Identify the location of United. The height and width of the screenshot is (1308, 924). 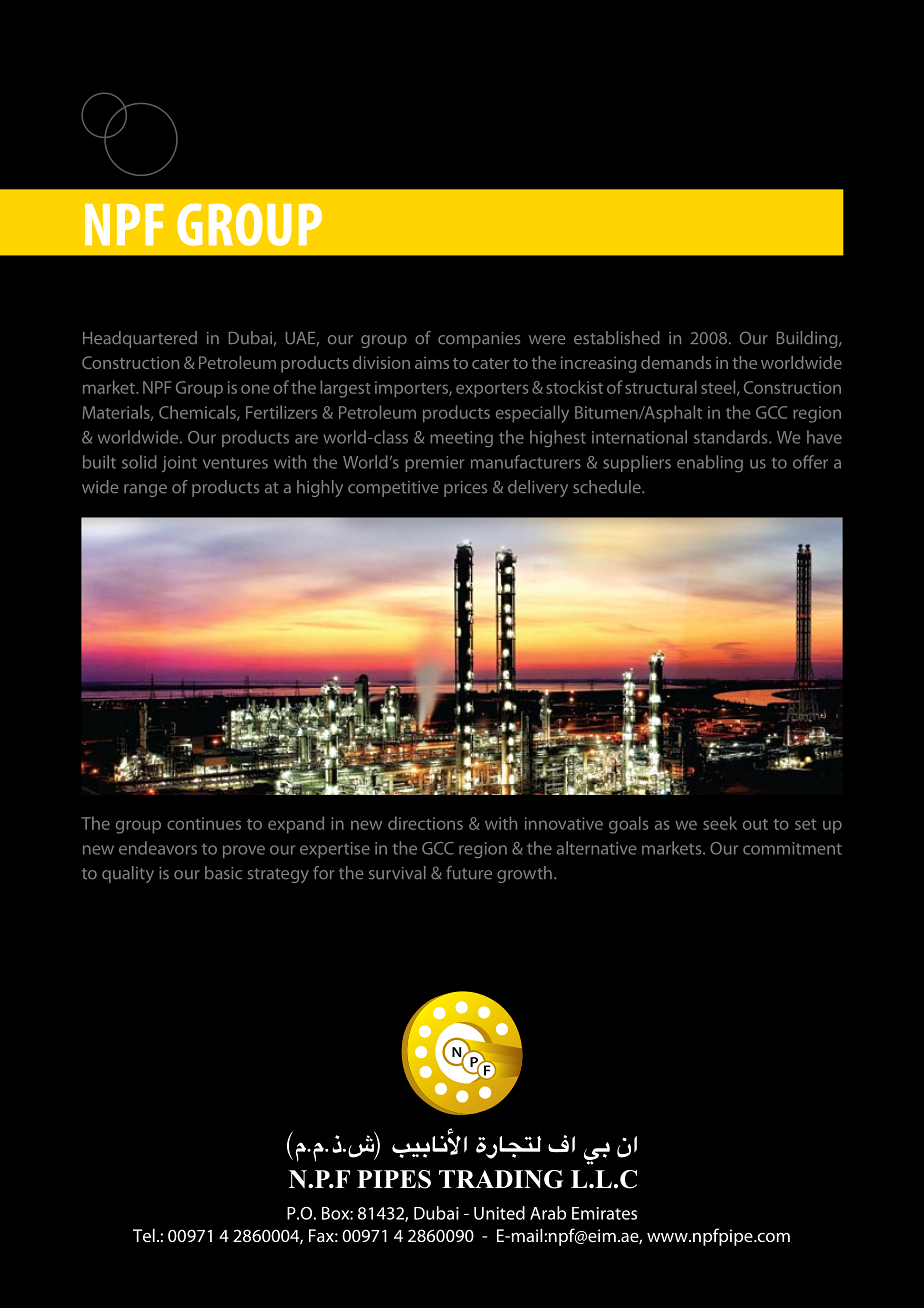
(499, 1213).
